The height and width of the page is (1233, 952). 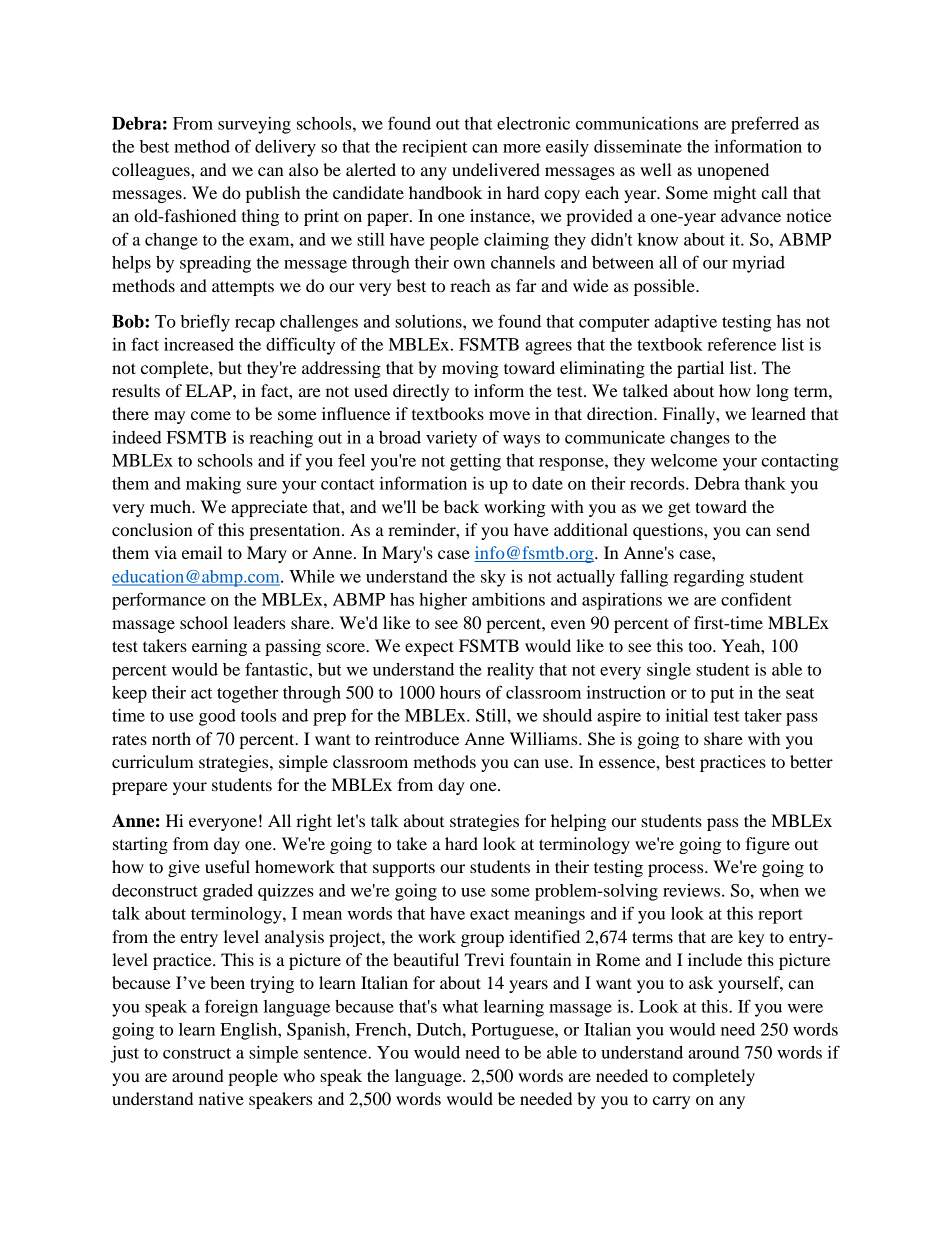 I want to click on questions, so click(x=669, y=531).
